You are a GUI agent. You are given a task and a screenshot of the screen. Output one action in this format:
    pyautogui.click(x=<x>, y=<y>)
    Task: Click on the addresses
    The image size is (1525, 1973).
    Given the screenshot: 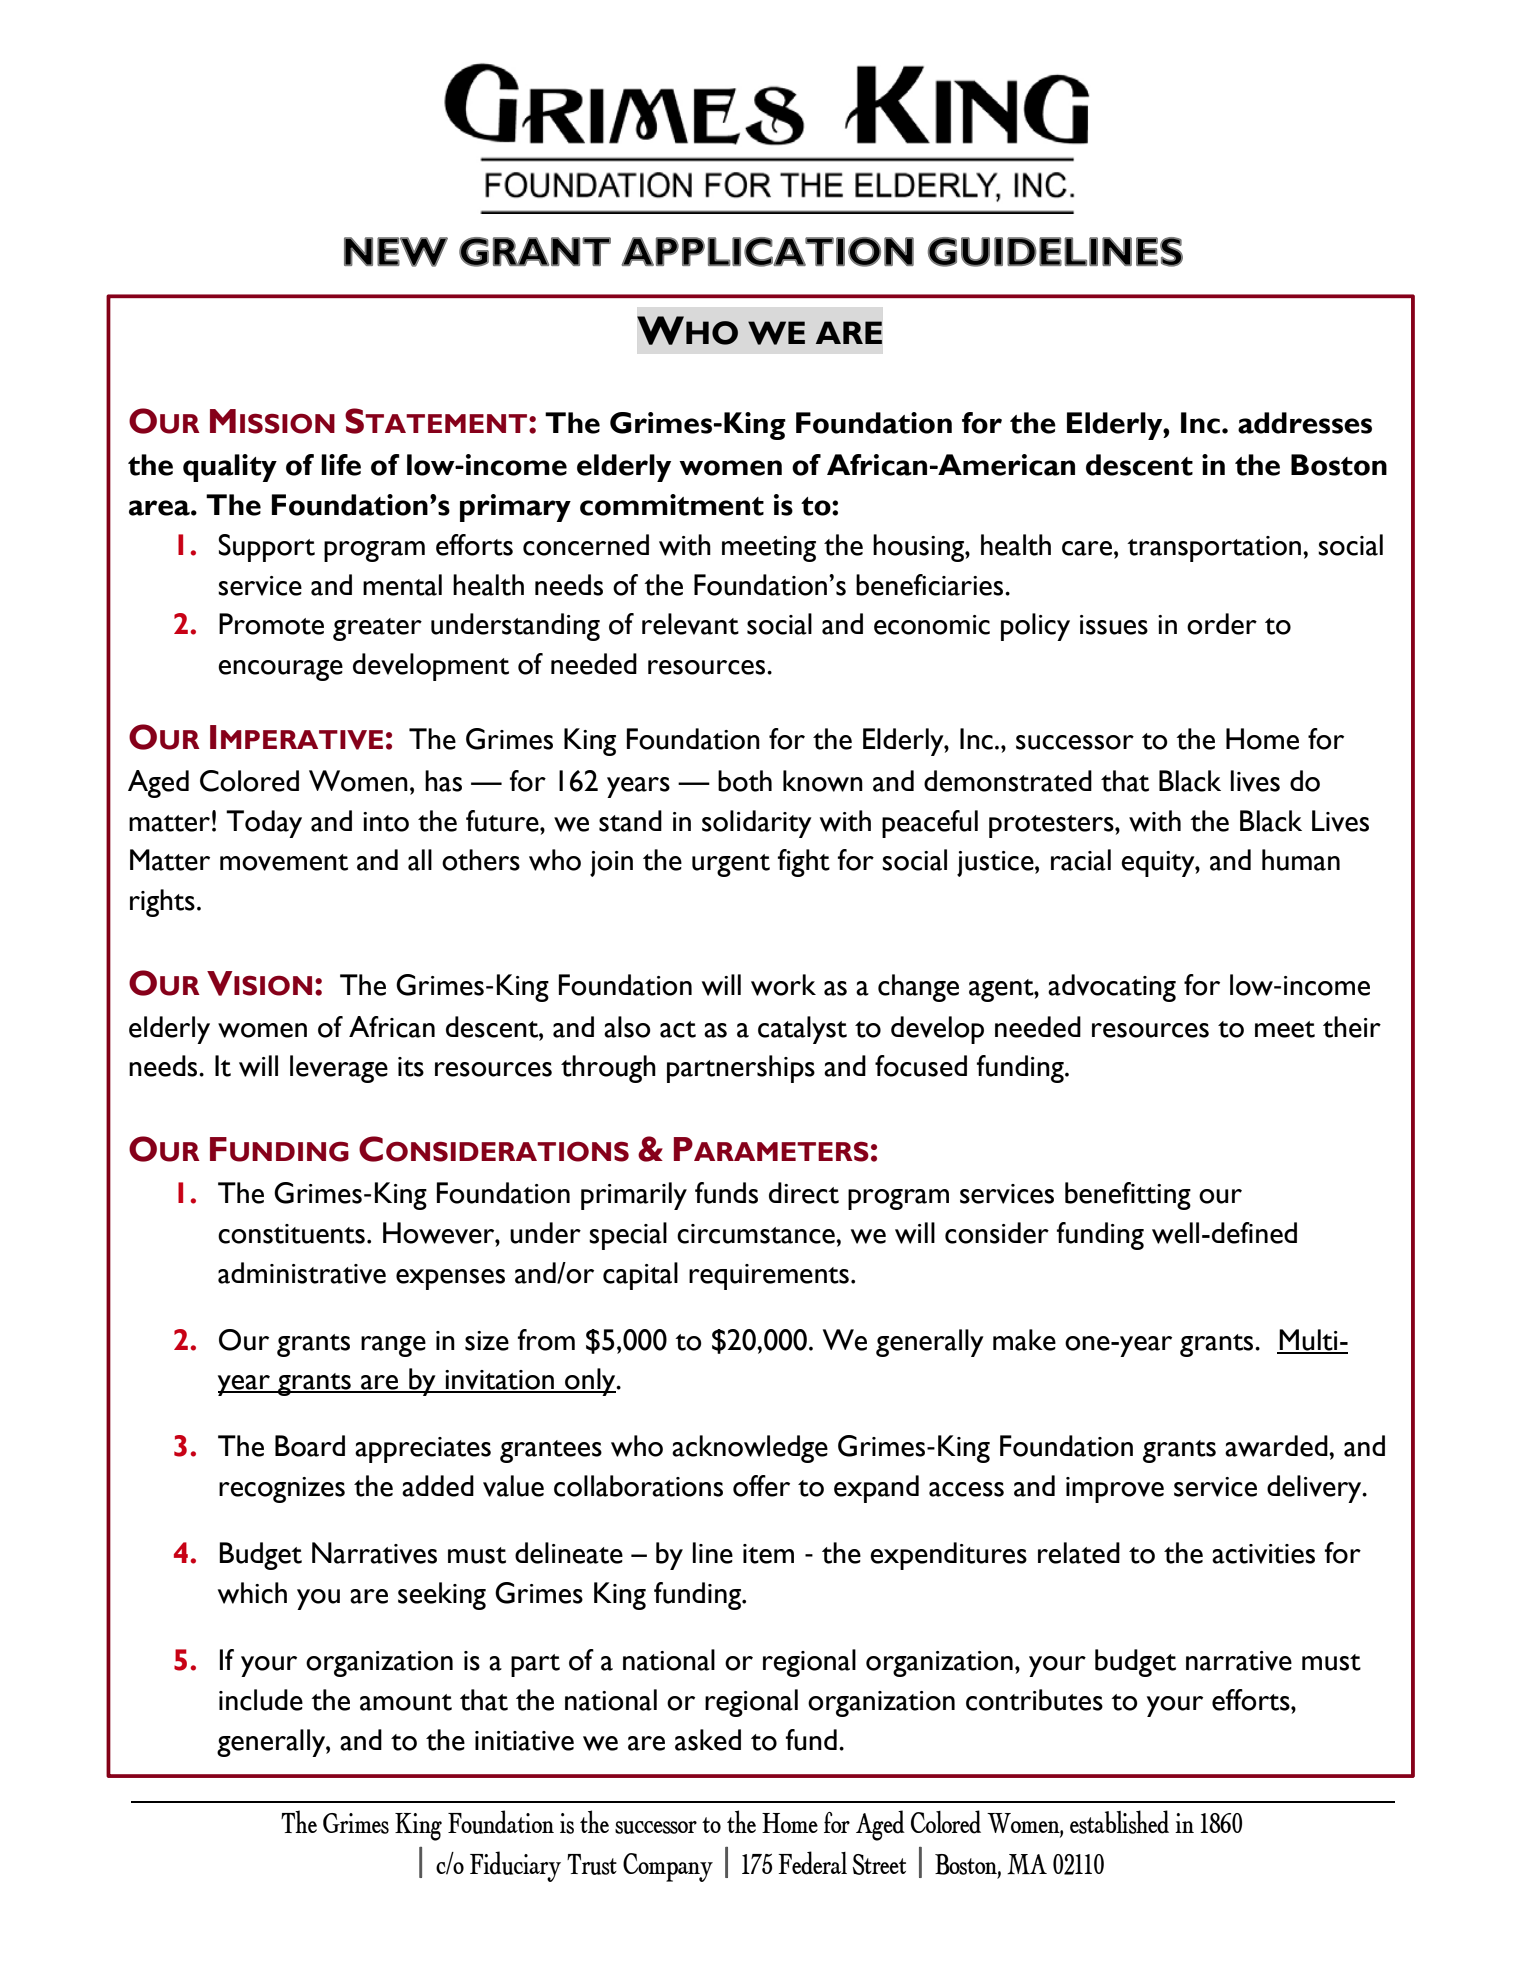 What is the action you would take?
    pyautogui.click(x=1305, y=423)
